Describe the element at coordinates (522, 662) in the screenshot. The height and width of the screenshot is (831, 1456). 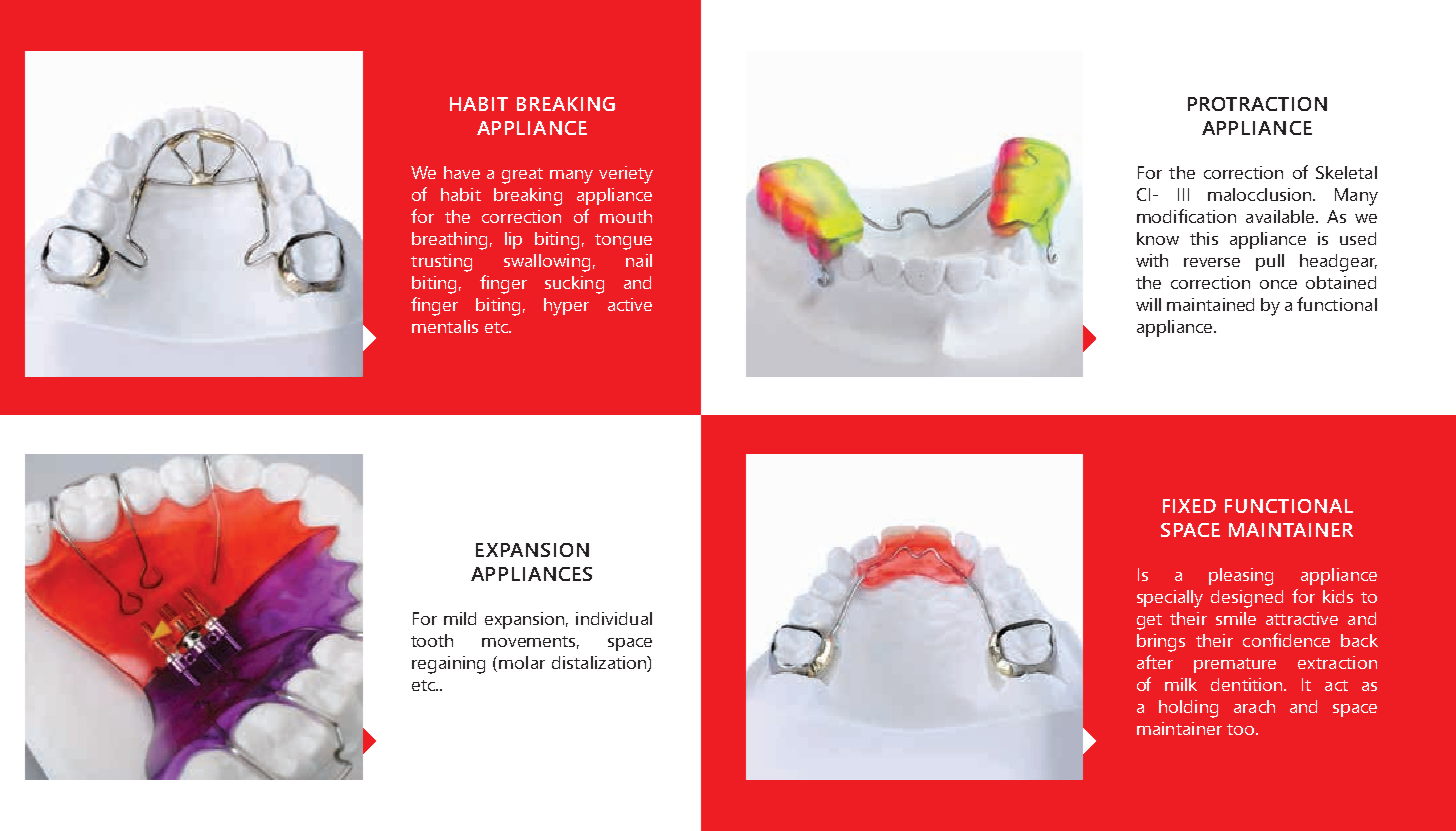
I see `molar` at that location.
